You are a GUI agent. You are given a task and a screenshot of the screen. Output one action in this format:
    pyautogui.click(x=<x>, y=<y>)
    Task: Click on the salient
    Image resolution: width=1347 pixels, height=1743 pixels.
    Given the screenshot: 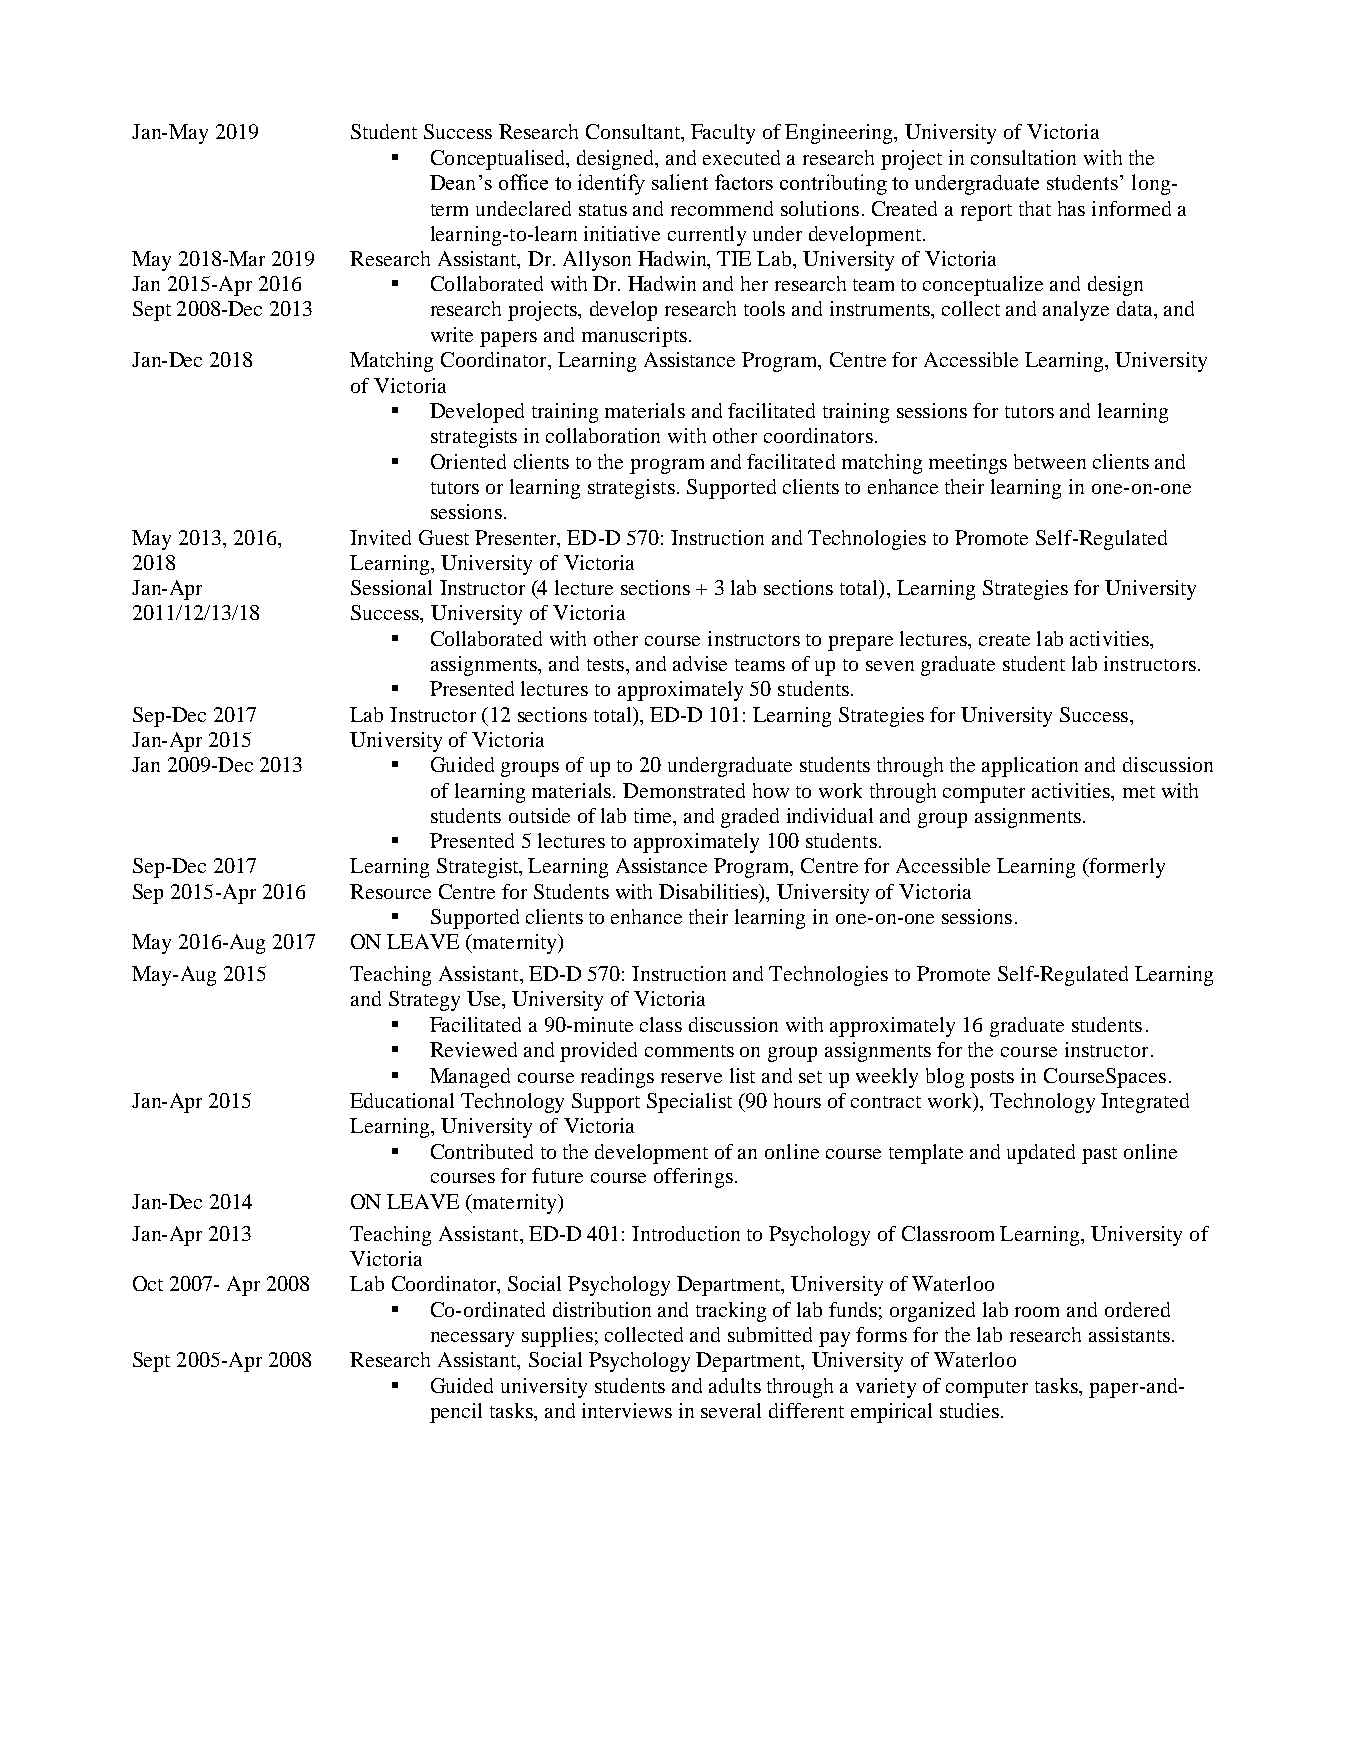 What is the action you would take?
    pyautogui.click(x=680, y=182)
